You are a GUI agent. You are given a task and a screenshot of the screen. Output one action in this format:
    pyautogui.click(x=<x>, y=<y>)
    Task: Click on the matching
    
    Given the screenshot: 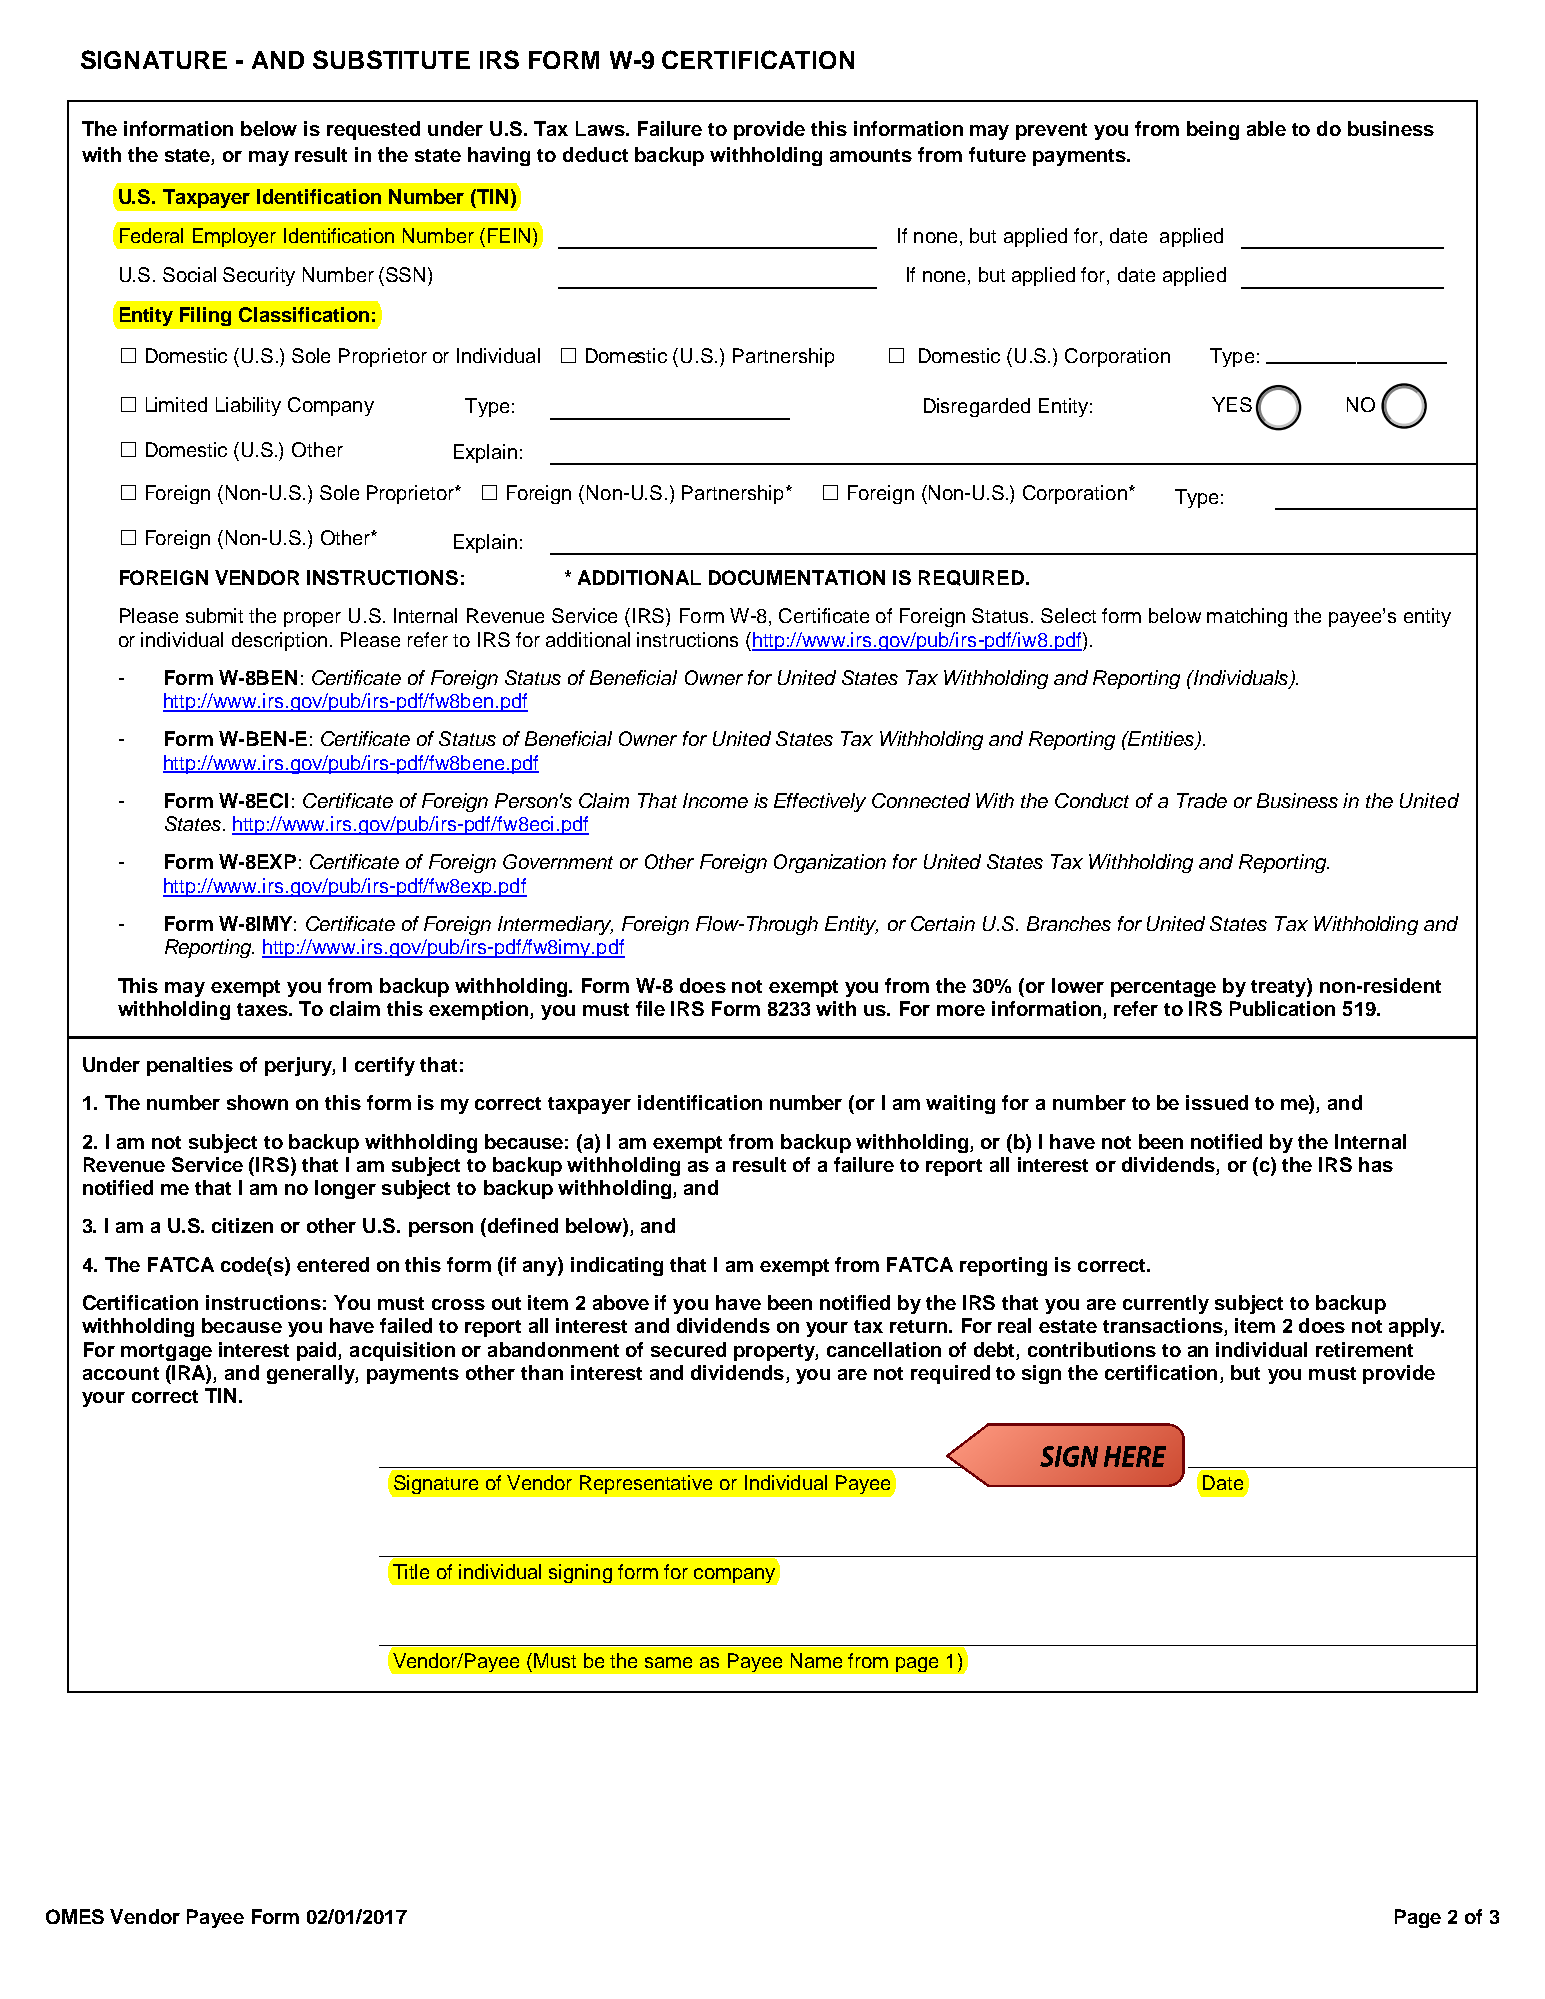 What is the action you would take?
    pyautogui.click(x=1247, y=617)
